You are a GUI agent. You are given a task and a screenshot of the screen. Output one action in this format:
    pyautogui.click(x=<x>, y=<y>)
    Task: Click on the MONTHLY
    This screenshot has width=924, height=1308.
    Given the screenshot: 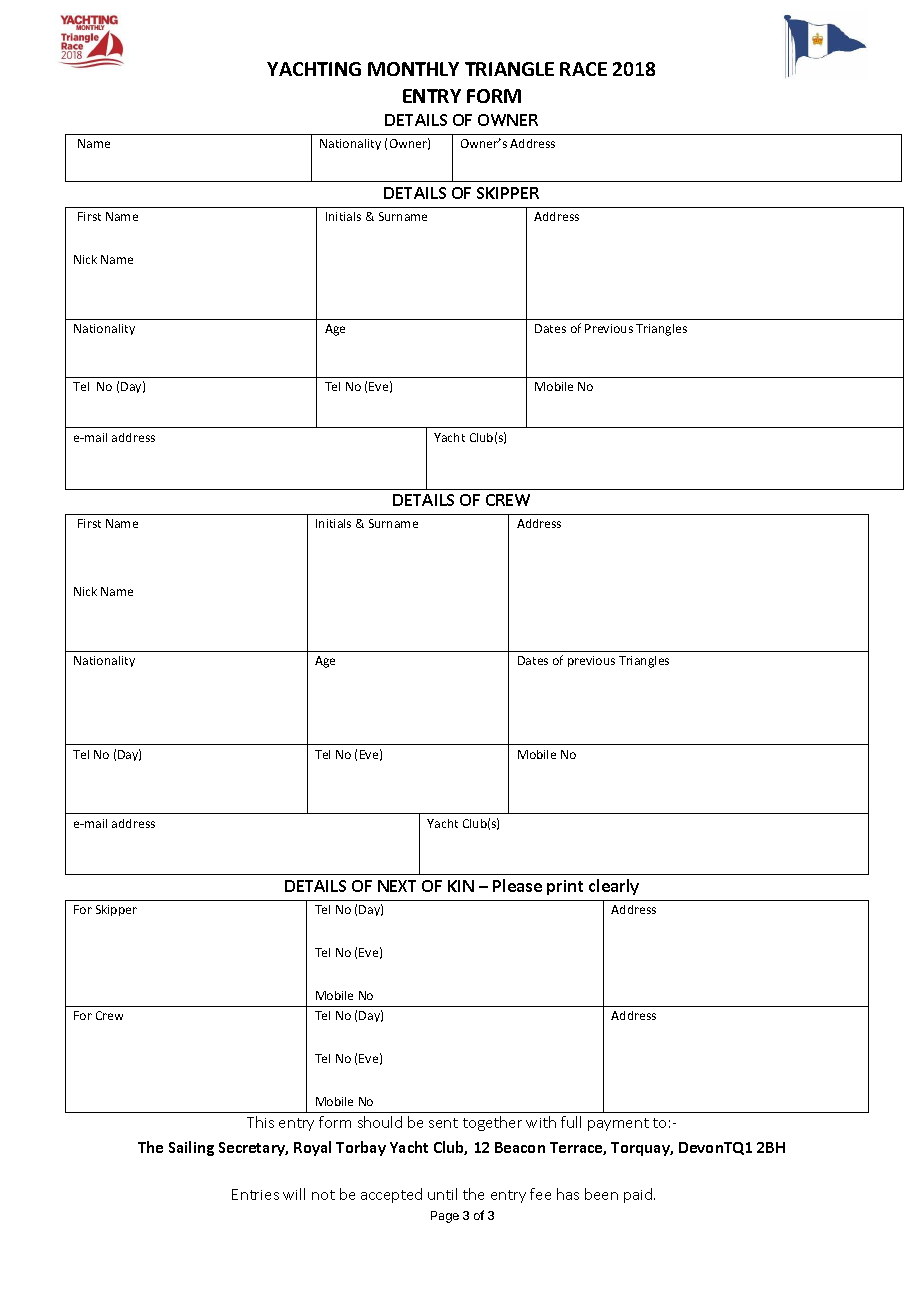 What is the action you would take?
    pyautogui.click(x=413, y=69)
